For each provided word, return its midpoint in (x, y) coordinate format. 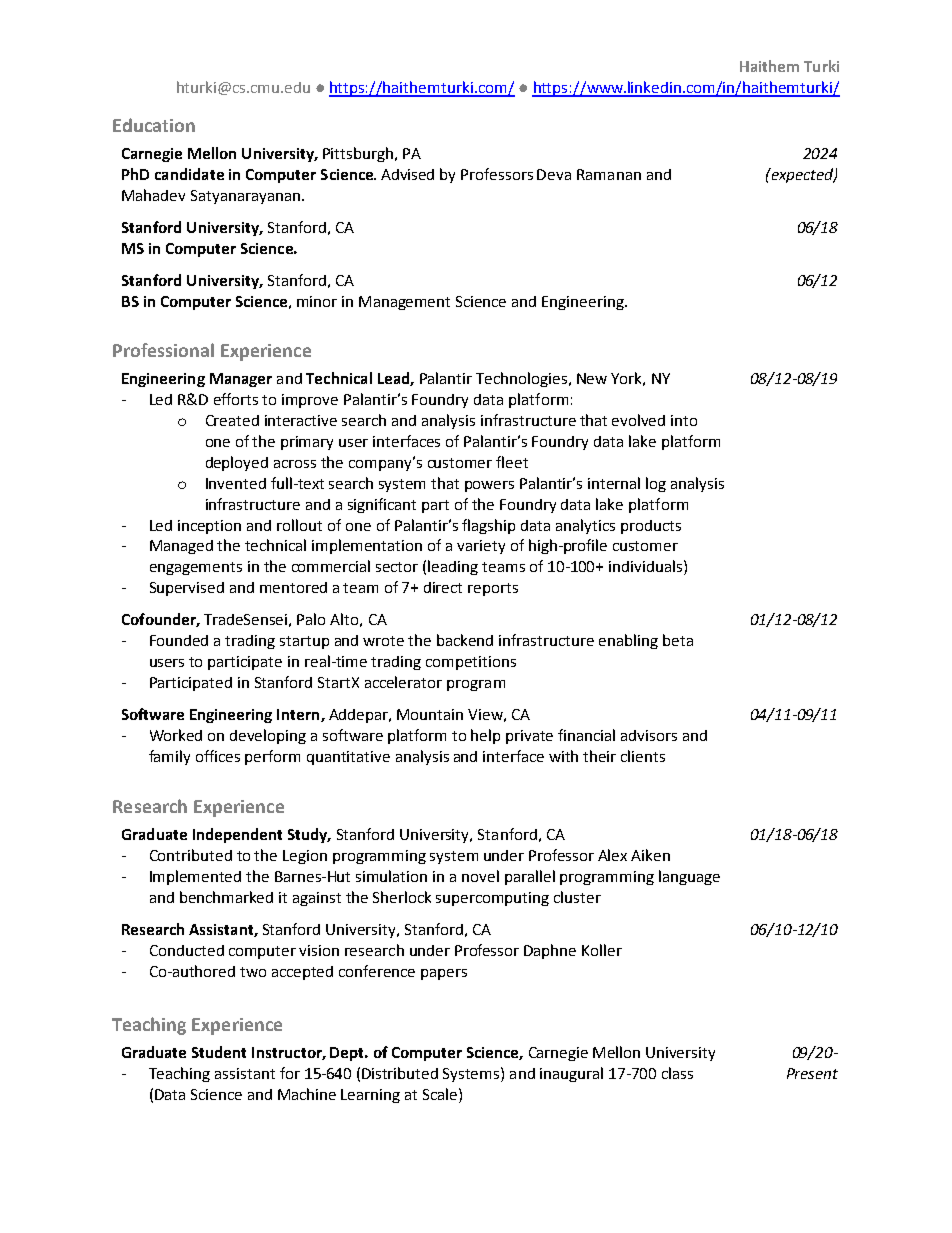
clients (643, 756)
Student (219, 1052)
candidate (189, 174)
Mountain (430, 714)
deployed (237, 463)
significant (382, 505)
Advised (407, 174)
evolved (638, 420)
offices (218, 756)
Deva (554, 174)
